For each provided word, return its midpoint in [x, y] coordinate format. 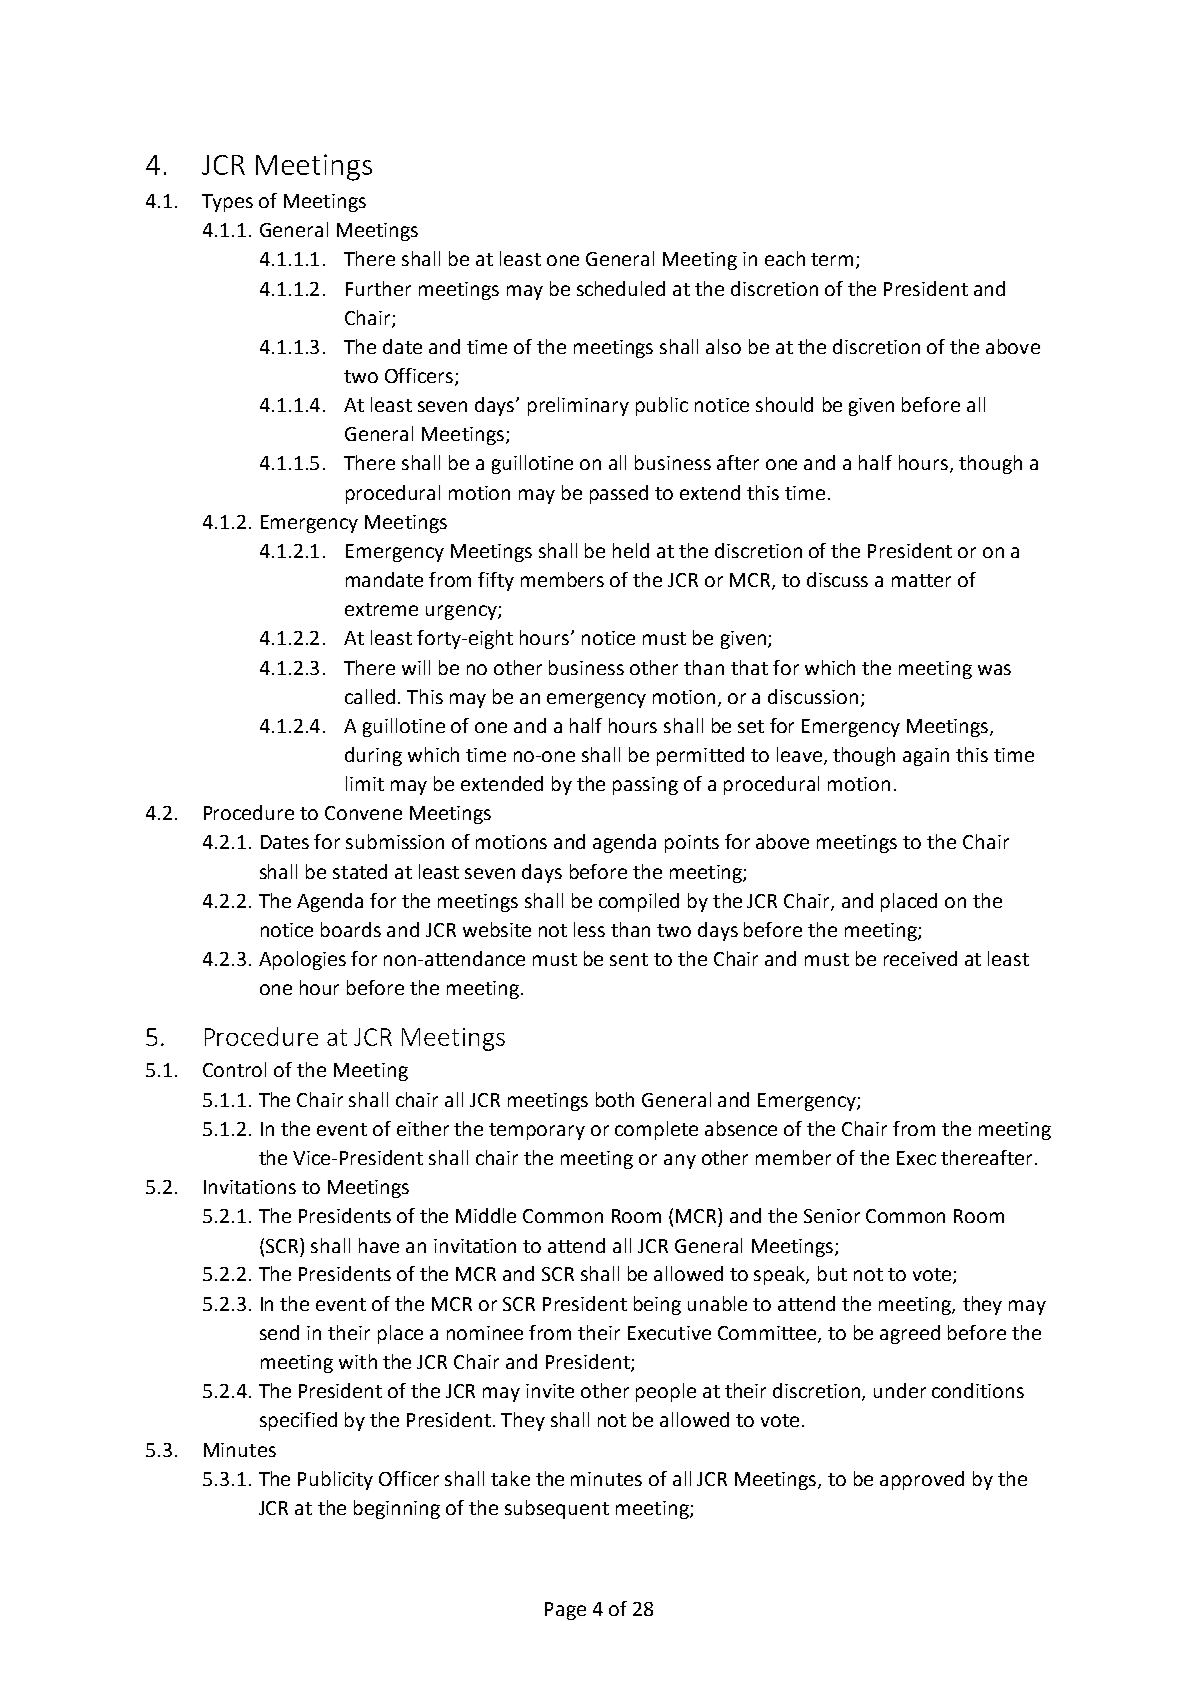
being [657, 1305]
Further [378, 288]
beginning [397, 1509]
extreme [381, 609]
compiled [639, 902]
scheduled [621, 288]
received [920, 958]
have [379, 1245]
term [832, 259]
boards [351, 929]
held [631, 550]
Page [565, 1611]
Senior [832, 1216]
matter [921, 580]
